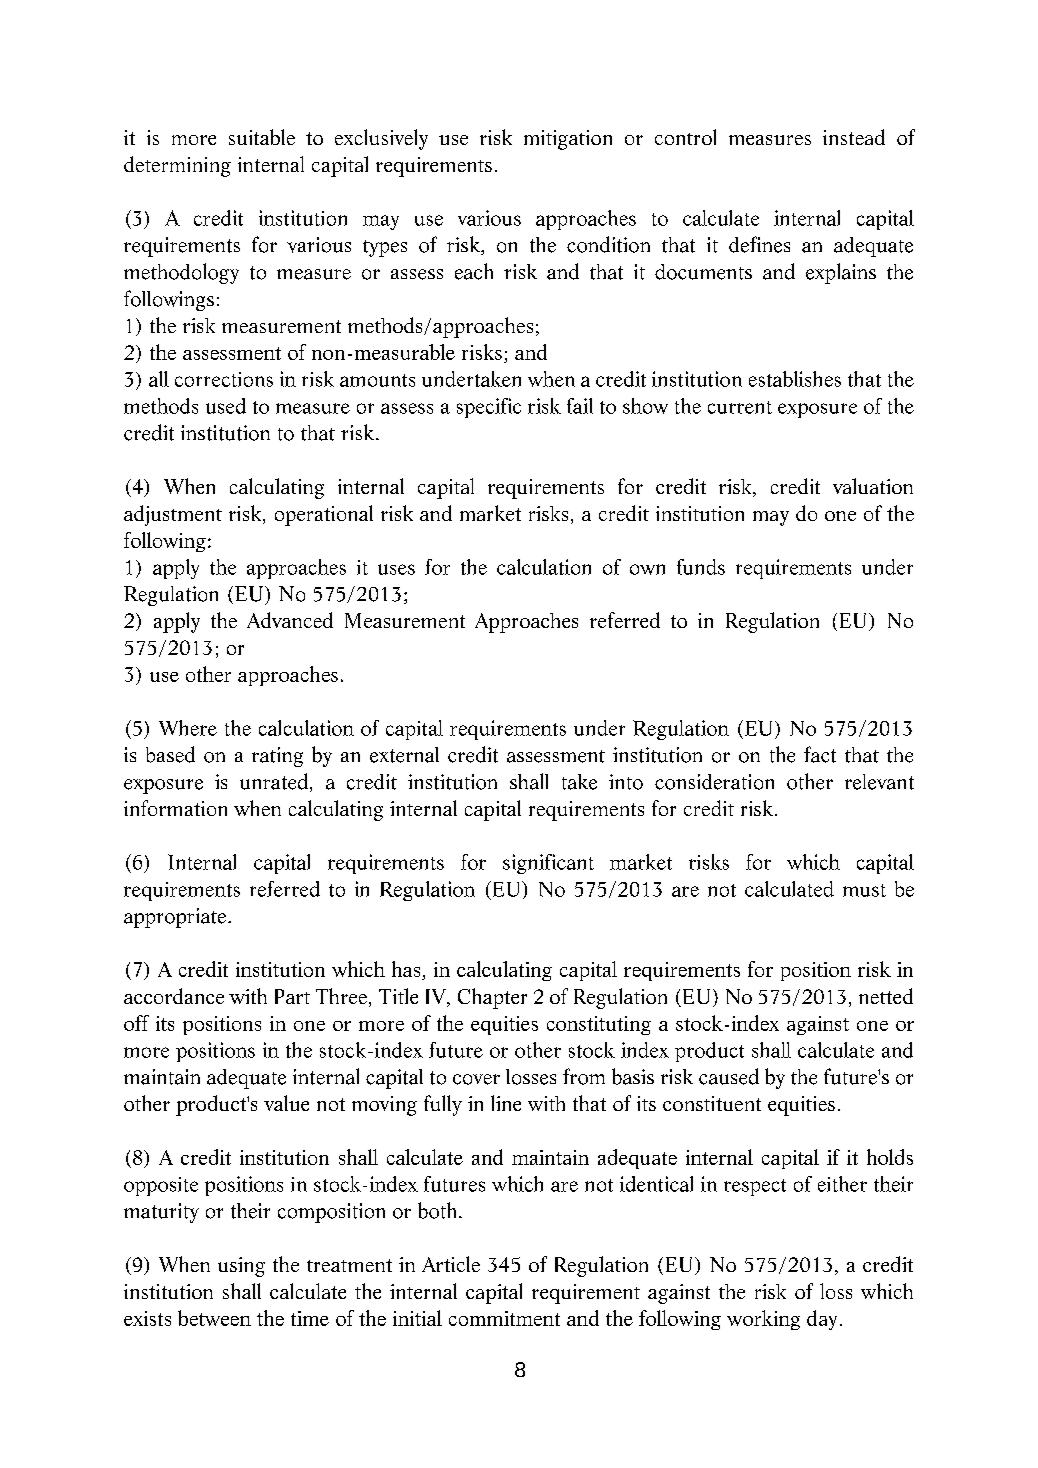 Image resolution: width=1038 pixels, height=1468 pixels. I want to click on uses, so click(396, 569).
